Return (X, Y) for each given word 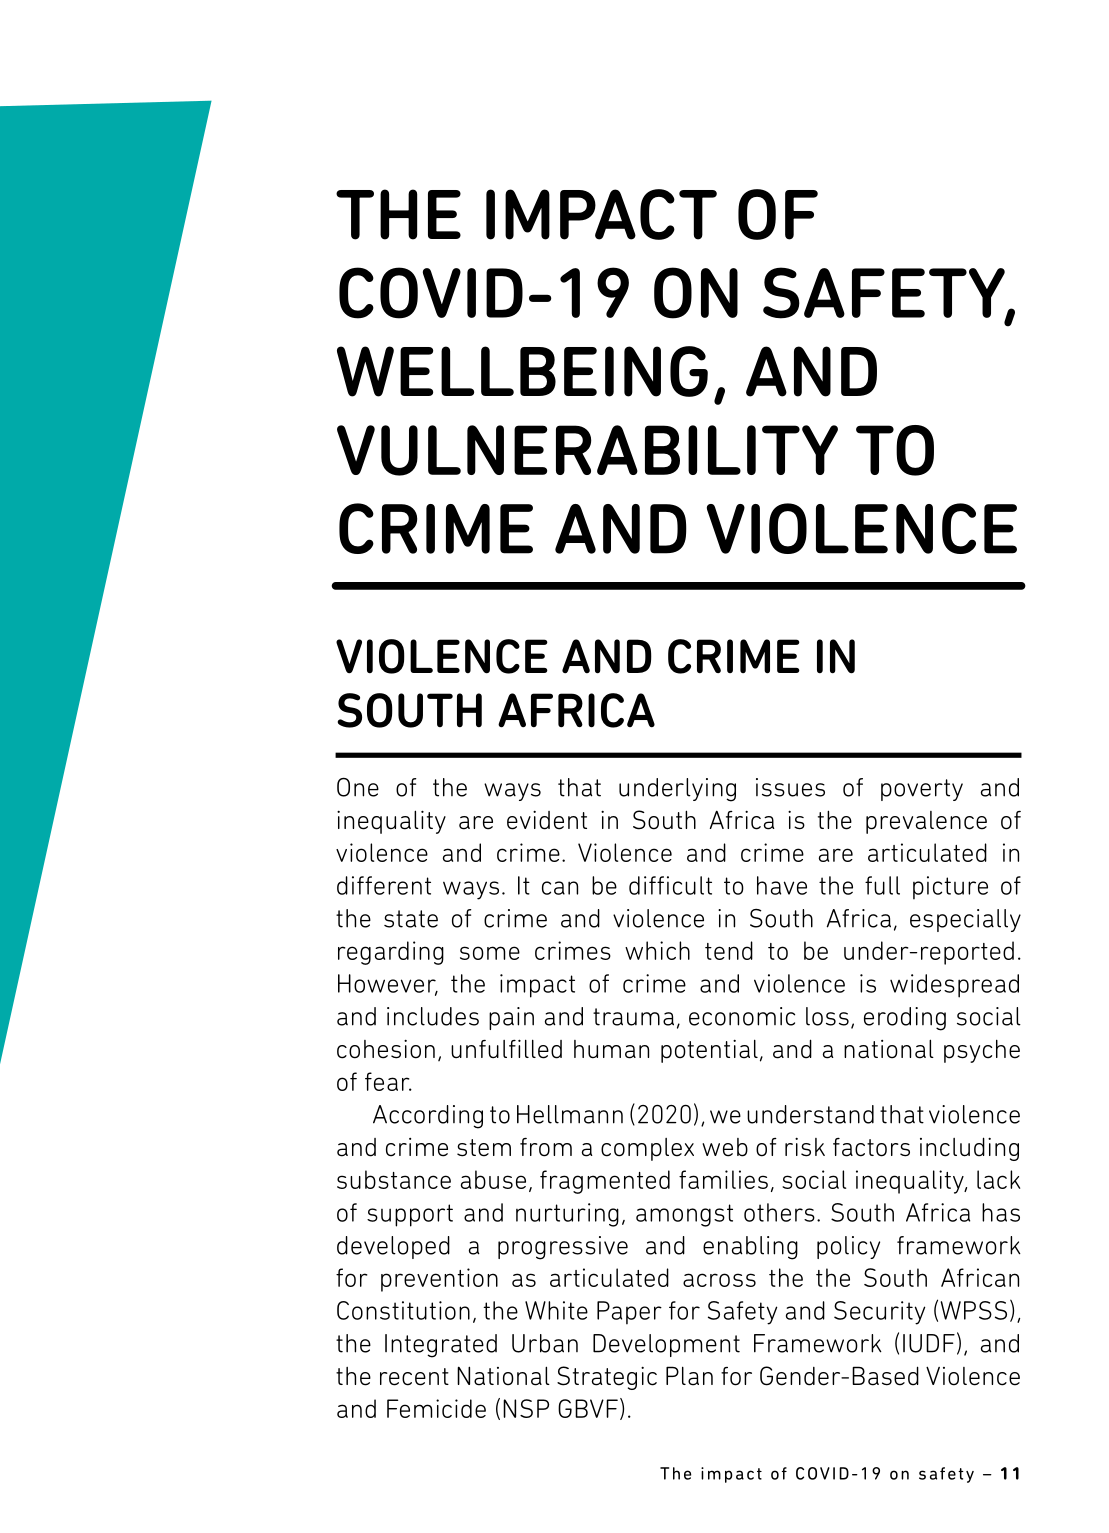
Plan (689, 1376)
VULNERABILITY (587, 450)
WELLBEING (522, 371)
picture (950, 888)
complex (647, 1149)
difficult (670, 885)
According (428, 1117)
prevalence (926, 822)
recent (414, 1377)
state (411, 919)
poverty (922, 790)
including (969, 1149)
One (358, 787)
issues (790, 787)
